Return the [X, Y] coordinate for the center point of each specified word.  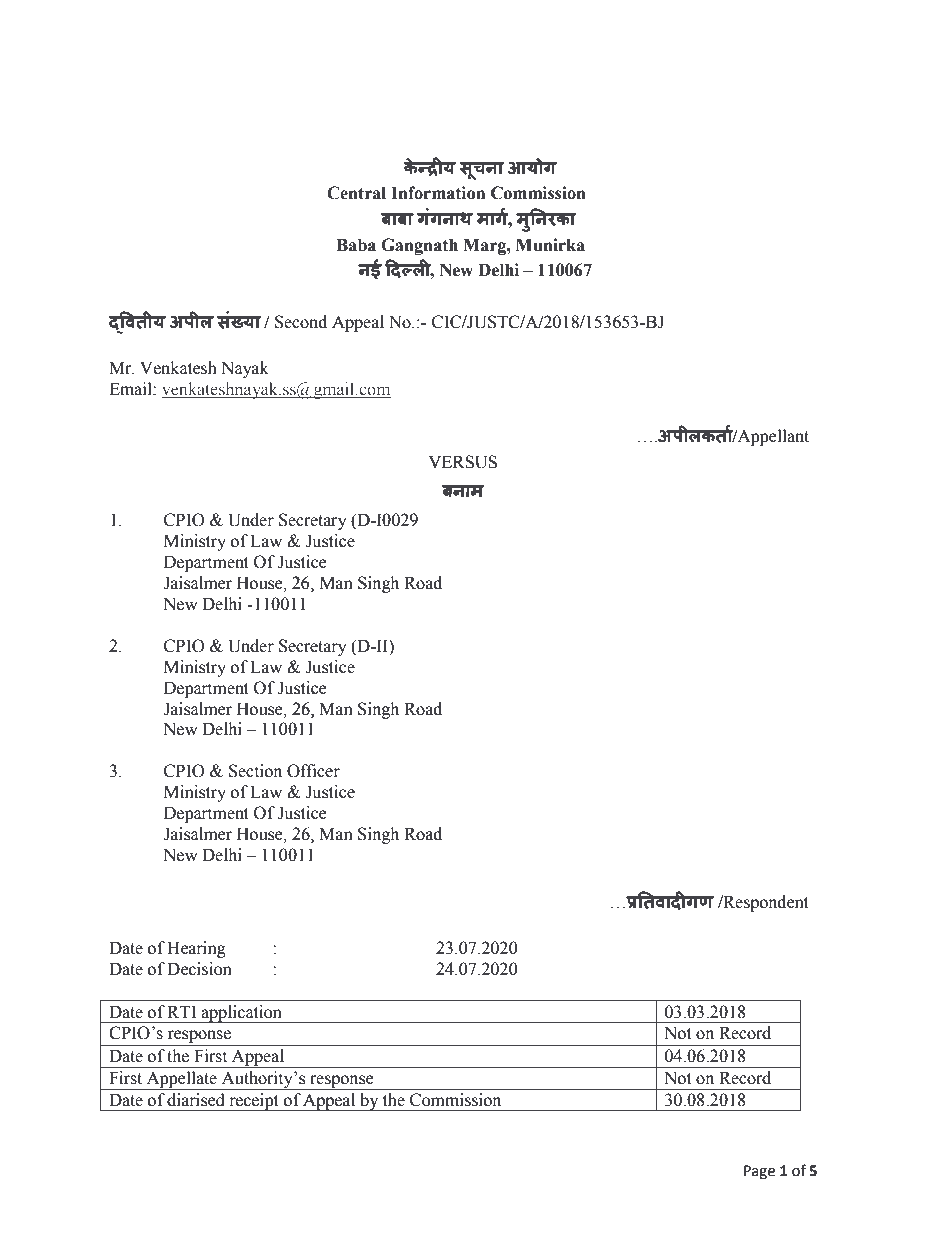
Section [255, 771]
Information [438, 193]
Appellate [181, 1080]
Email [131, 389]
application [241, 1014]
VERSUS [463, 462]
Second [301, 322]
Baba [356, 245]
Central [356, 193]
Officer [313, 771]
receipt [254, 1102]
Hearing [196, 949]
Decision [199, 969]
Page [759, 1172]
